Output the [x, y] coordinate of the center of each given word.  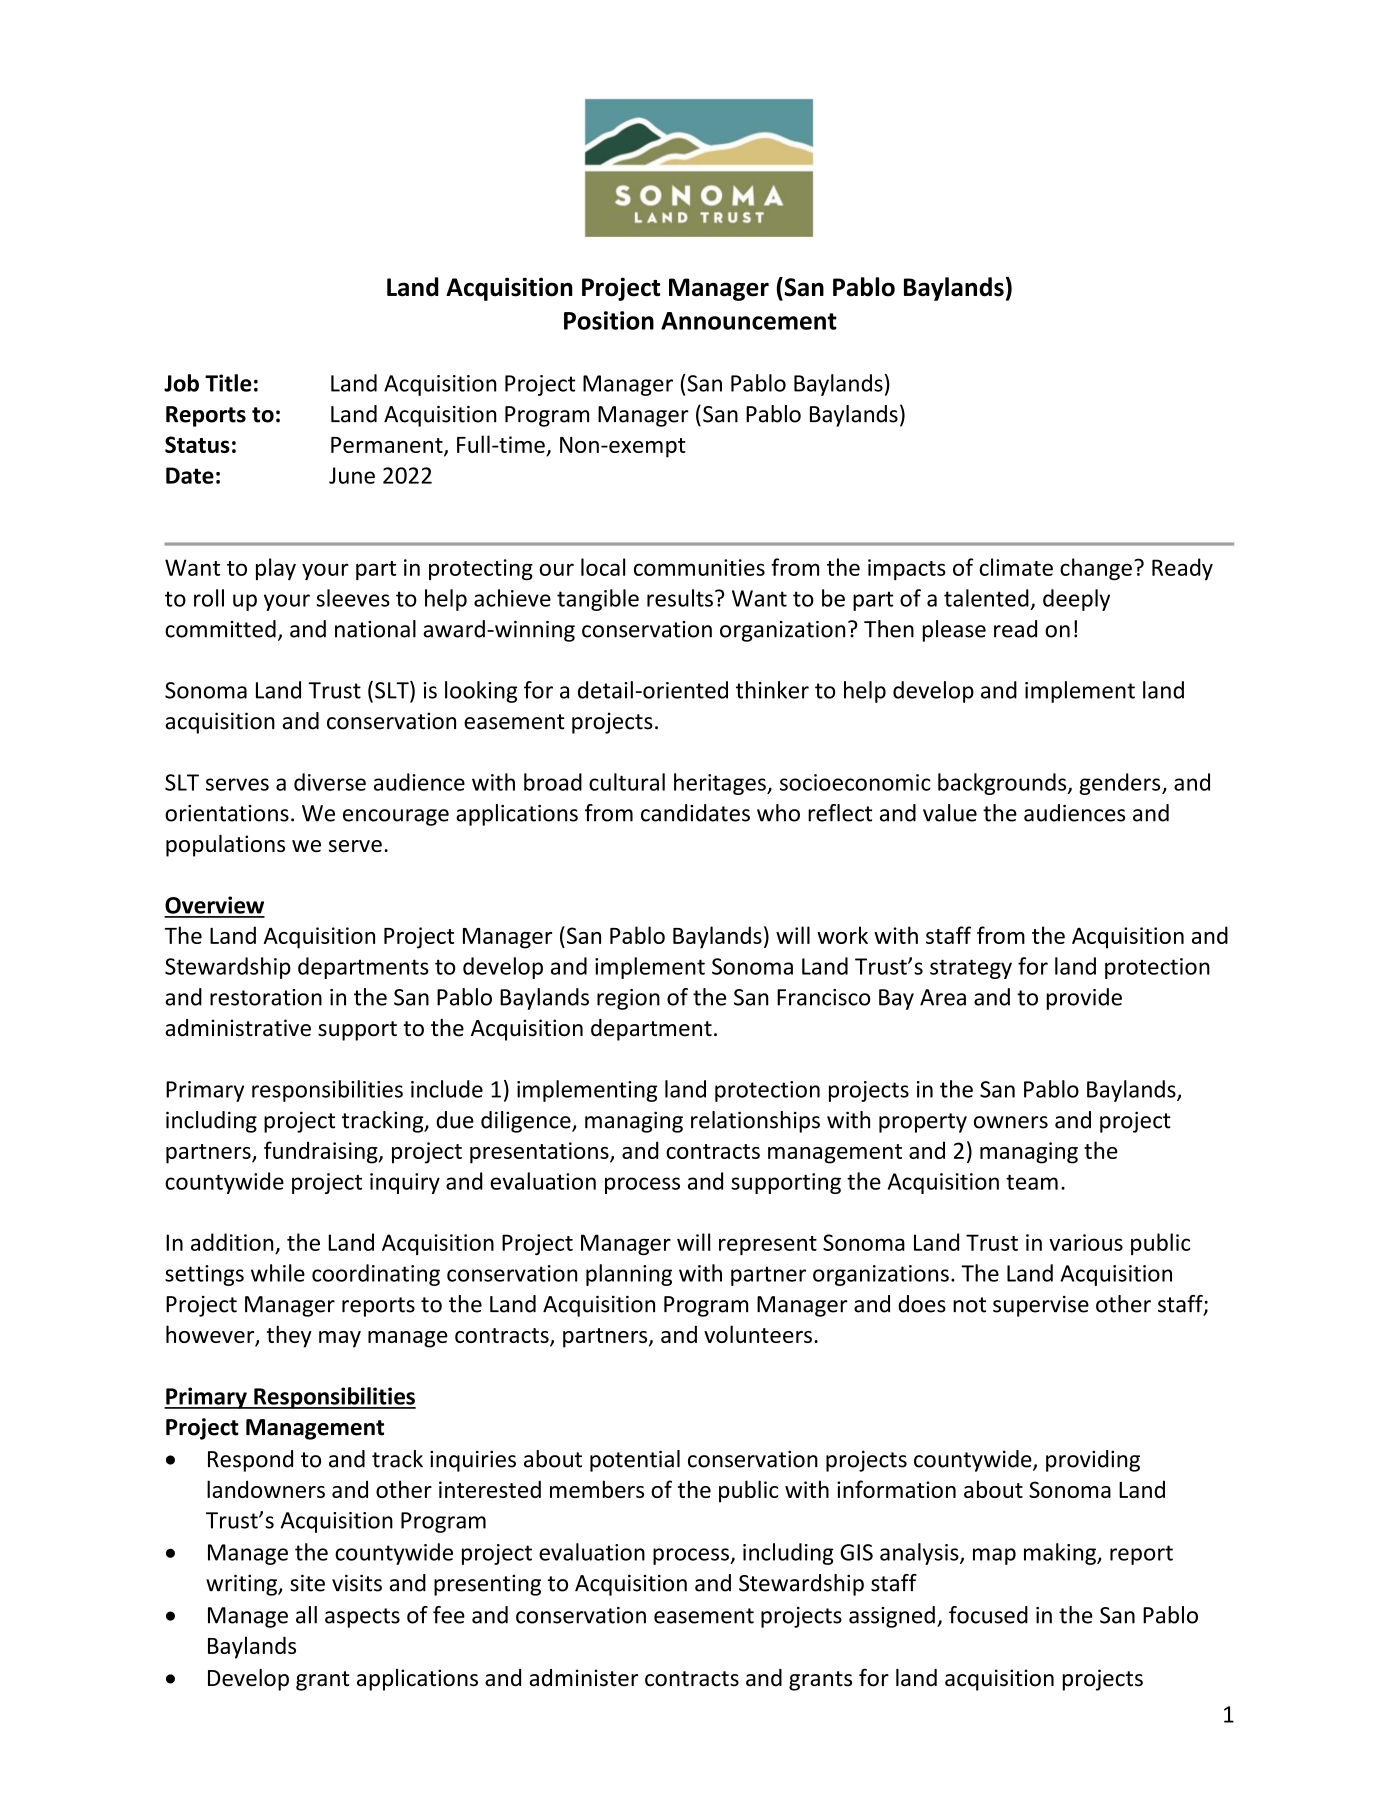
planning [629, 1275]
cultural [627, 782]
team [1032, 1182]
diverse [330, 782]
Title [228, 383]
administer [583, 1678]
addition [232, 1242]
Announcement [749, 321]
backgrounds [1003, 784]
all [306, 1615]
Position [609, 320]
